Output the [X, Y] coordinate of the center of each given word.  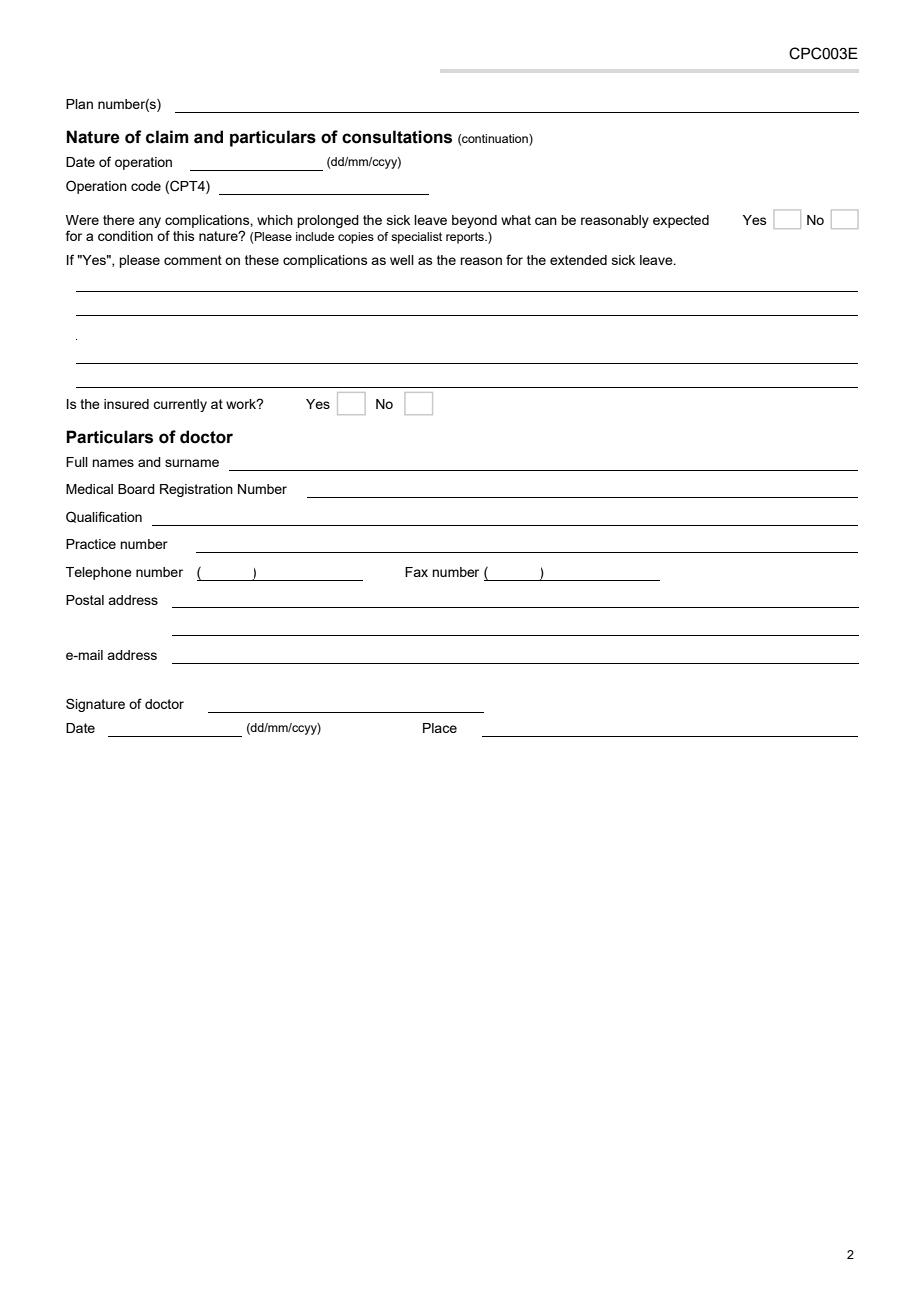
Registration [196, 490]
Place [440, 728]
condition [125, 236]
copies [356, 238]
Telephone [99, 573]
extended [578, 260]
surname [192, 463]
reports [466, 238]
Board [136, 489]
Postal [85, 600]
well [402, 260]
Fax [416, 572]
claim [167, 137]
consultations [397, 137]
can [546, 221]
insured [126, 404]
